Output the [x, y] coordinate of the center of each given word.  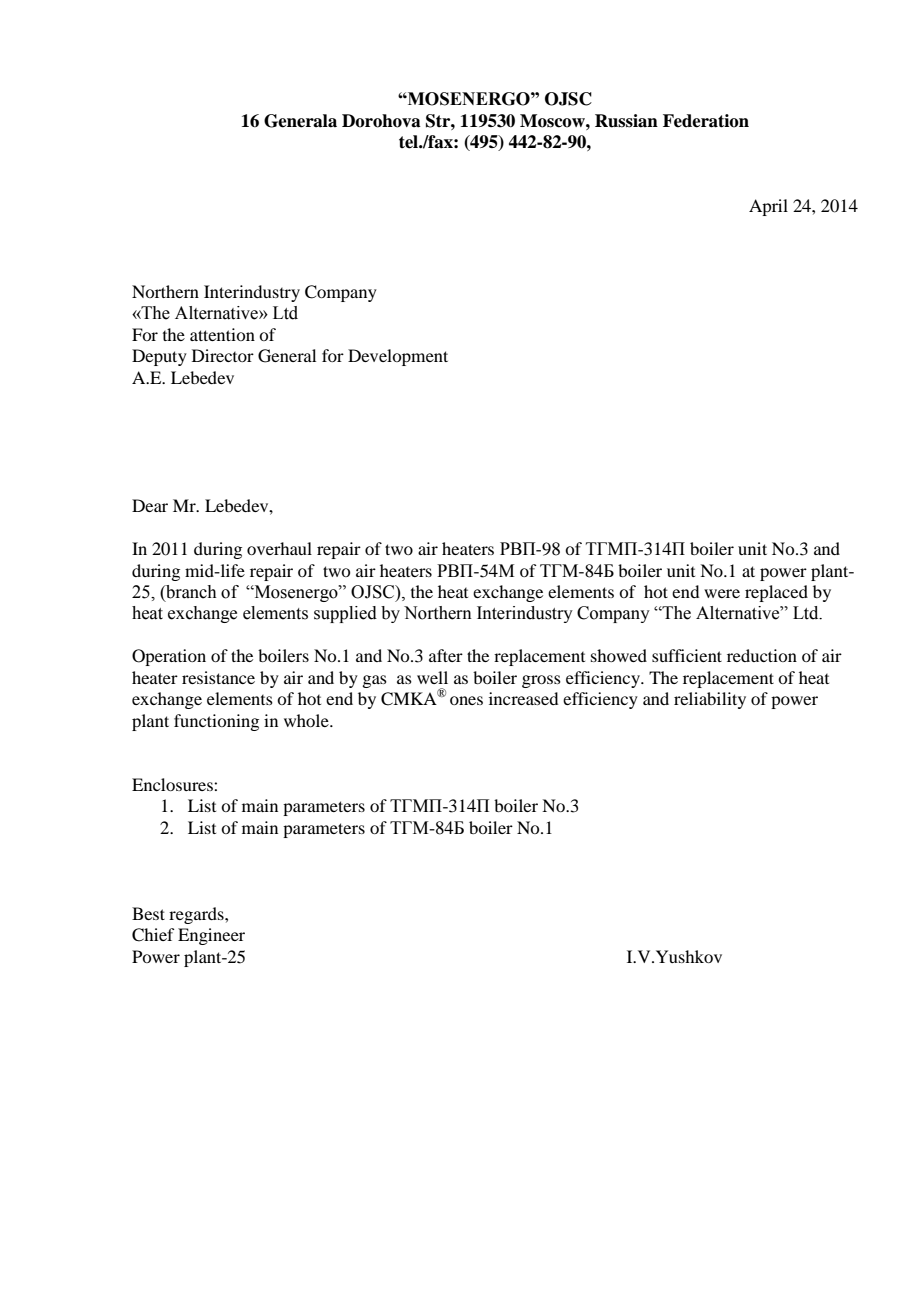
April [768, 207]
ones [466, 700]
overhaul [279, 548]
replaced [776, 593]
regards [197, 915]
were [722, 593]
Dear [150, 505]
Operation [169, 657]
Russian [626, 121]
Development [398, 357]
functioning [216, 722]
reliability [710, 700]
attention [222, 334]
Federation [706, 121]
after [446, 655]
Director [223, 355]
